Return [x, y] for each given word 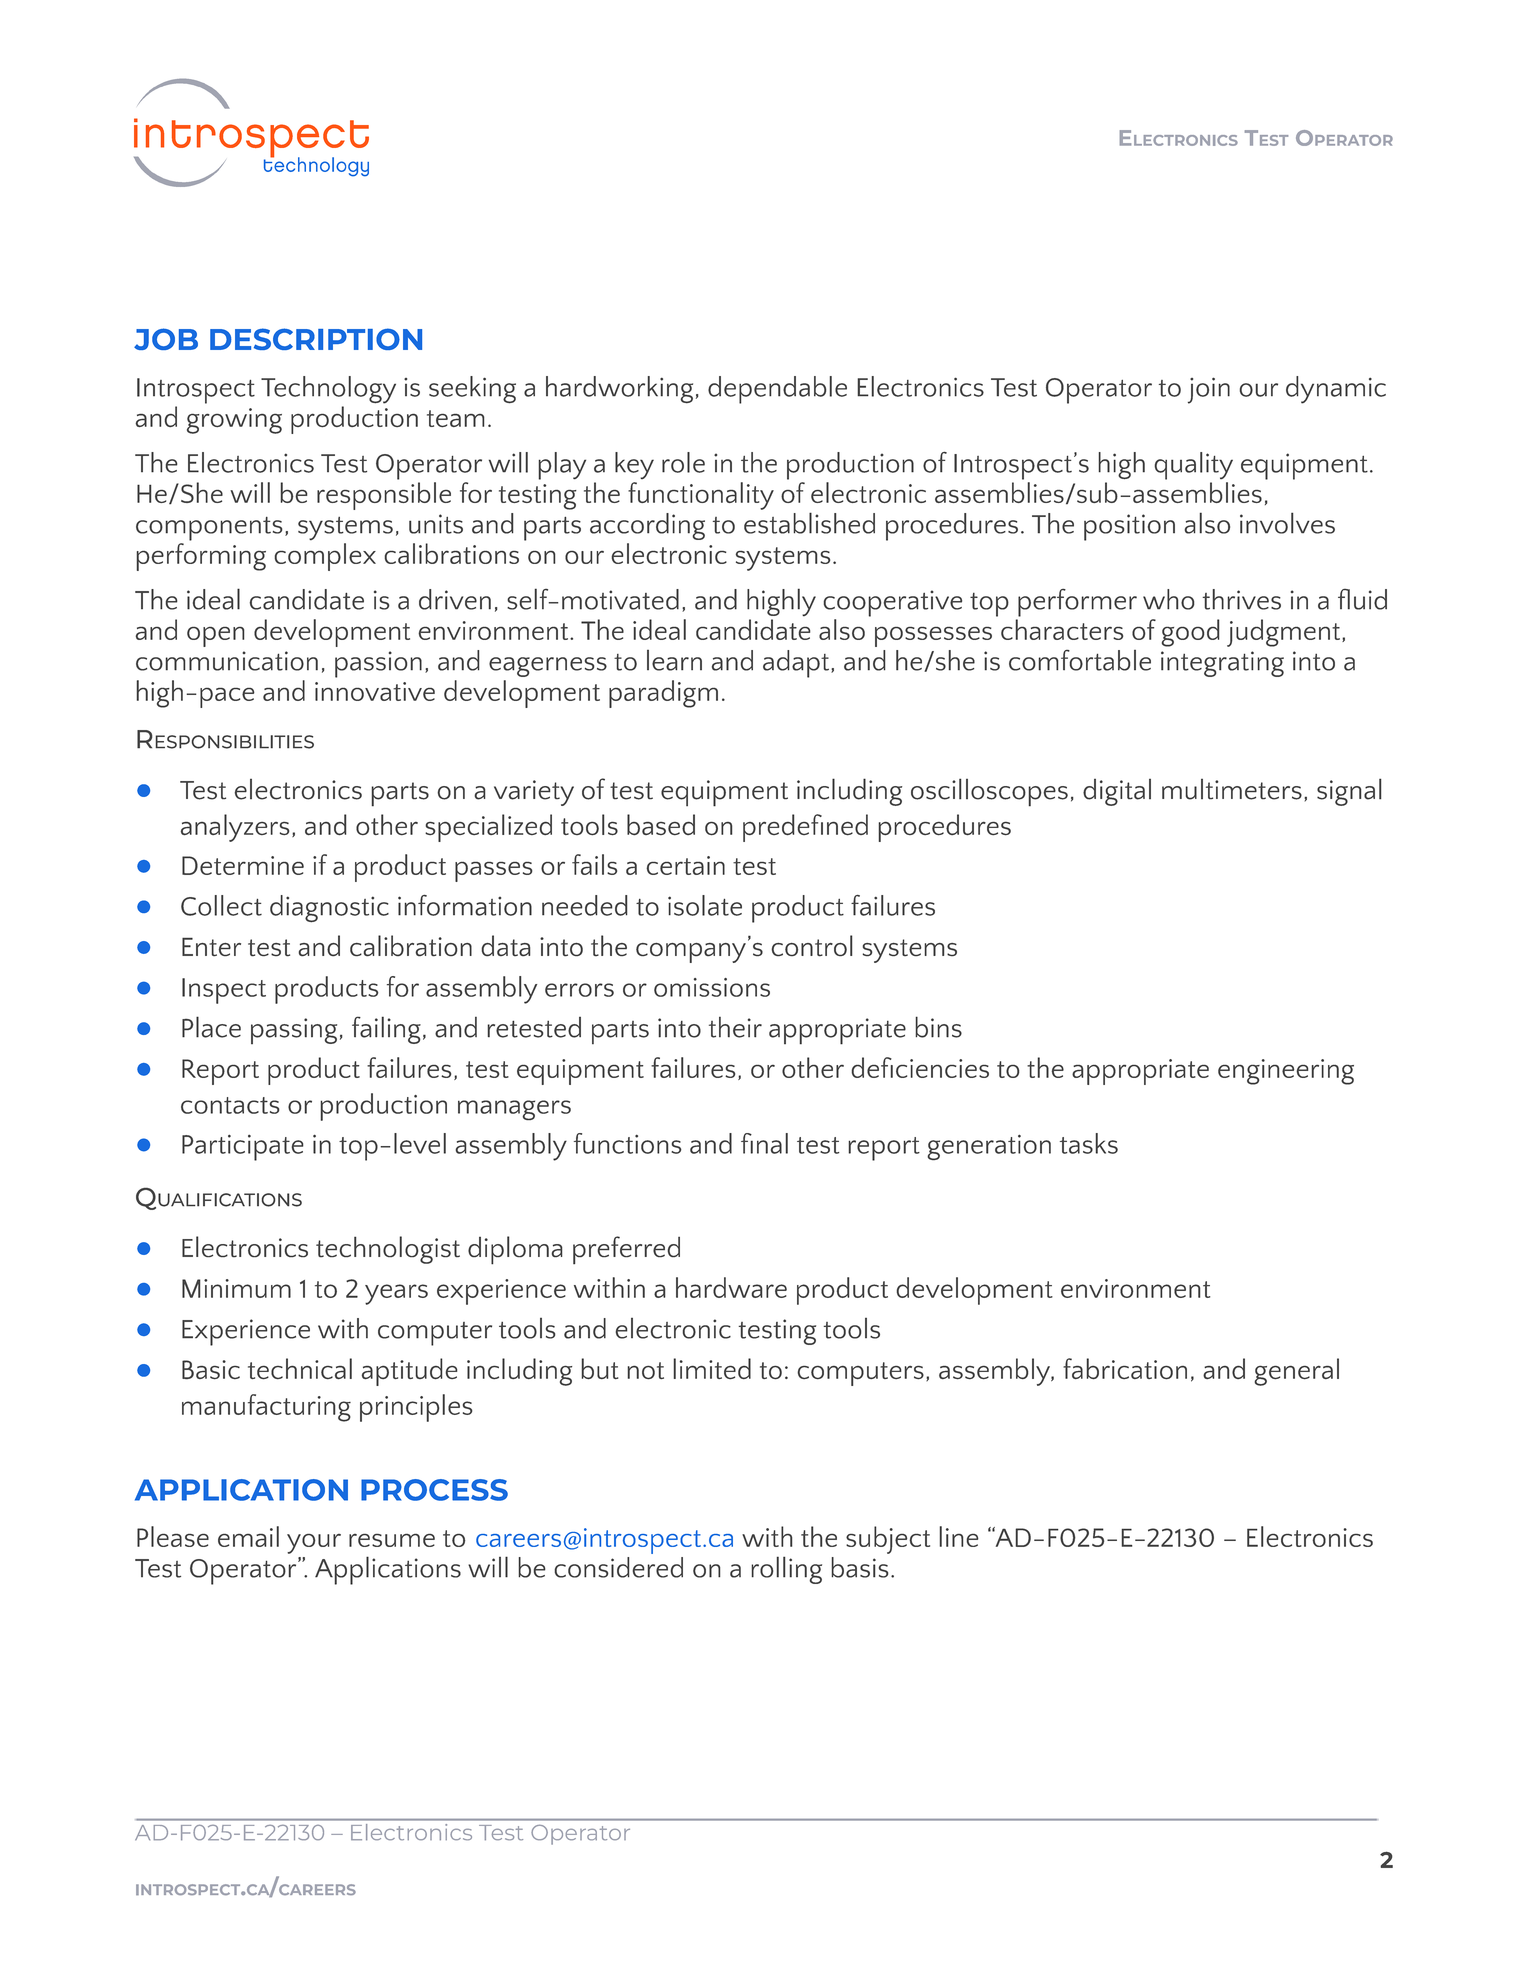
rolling [786, 1570]
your [314, 1544]
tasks [1089, 1143]
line [959, 1536]
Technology [328, 390]
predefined [805, 828]
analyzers [235, 828]
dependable [777, 390]
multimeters [1232, 789]
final [764, 1143]
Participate [243, 1147]
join [1209, 390]
